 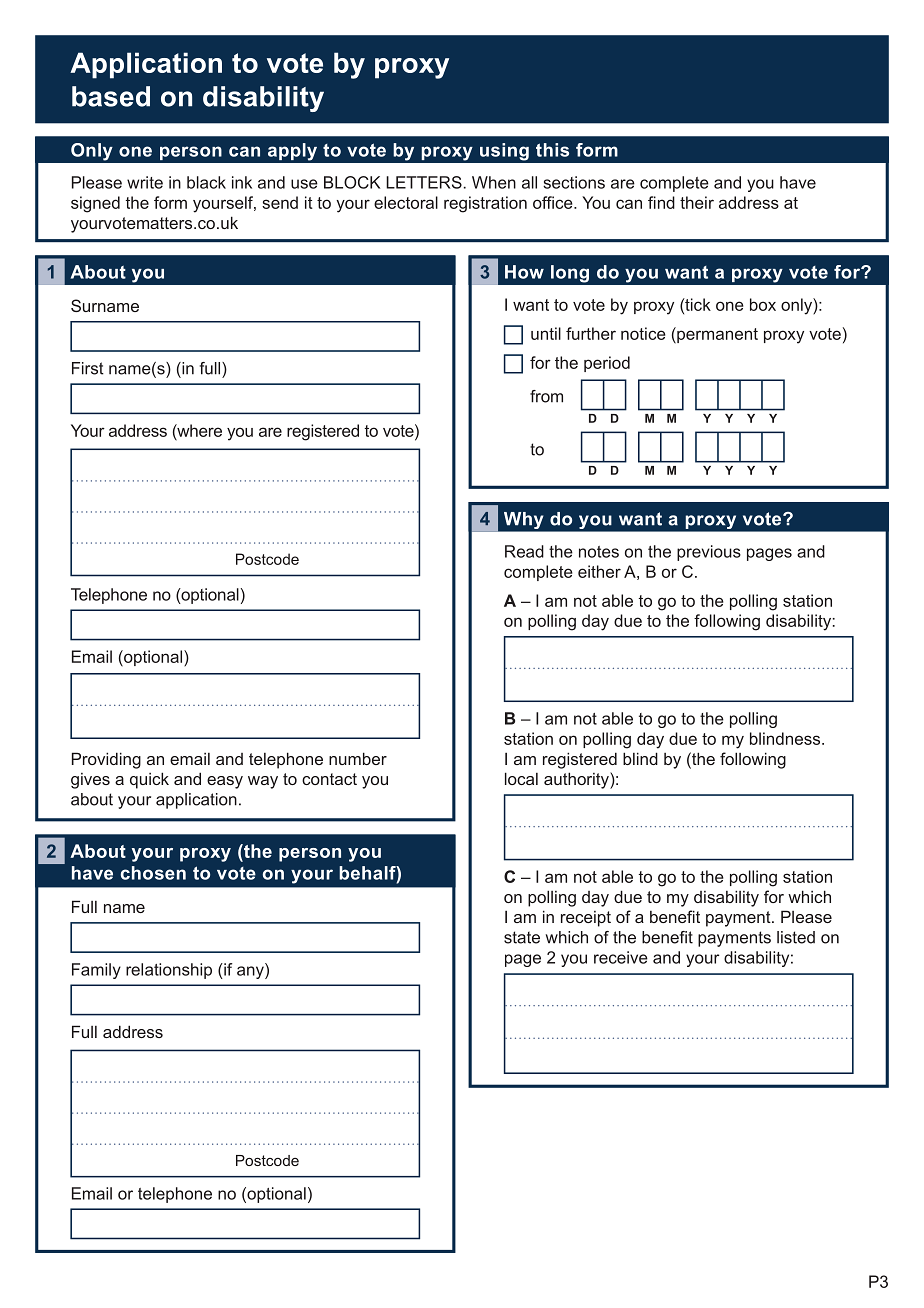 I want to click on their, so click(x=697, y=202).
